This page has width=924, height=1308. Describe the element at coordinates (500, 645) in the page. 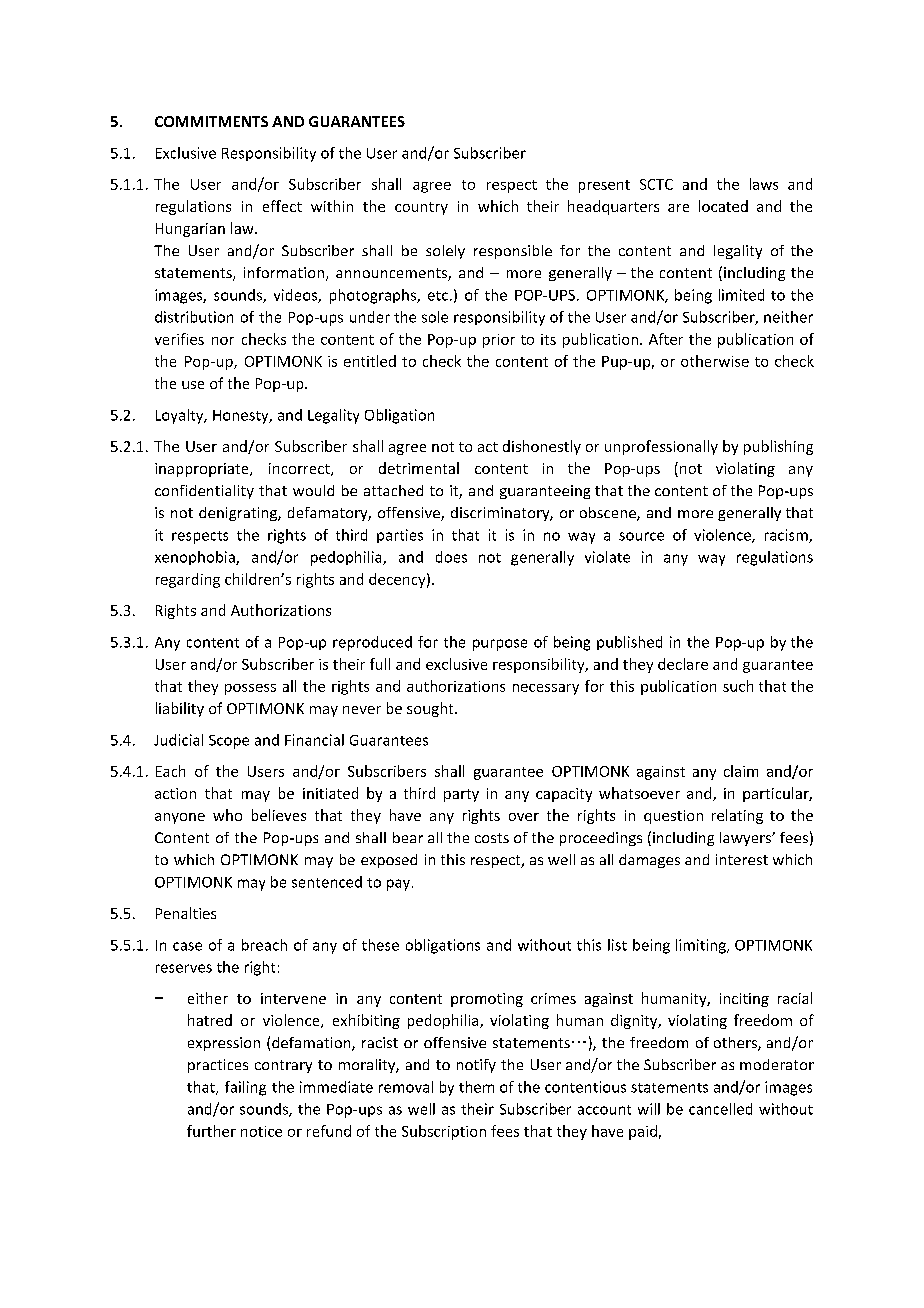

I see `purpose` at that location.
